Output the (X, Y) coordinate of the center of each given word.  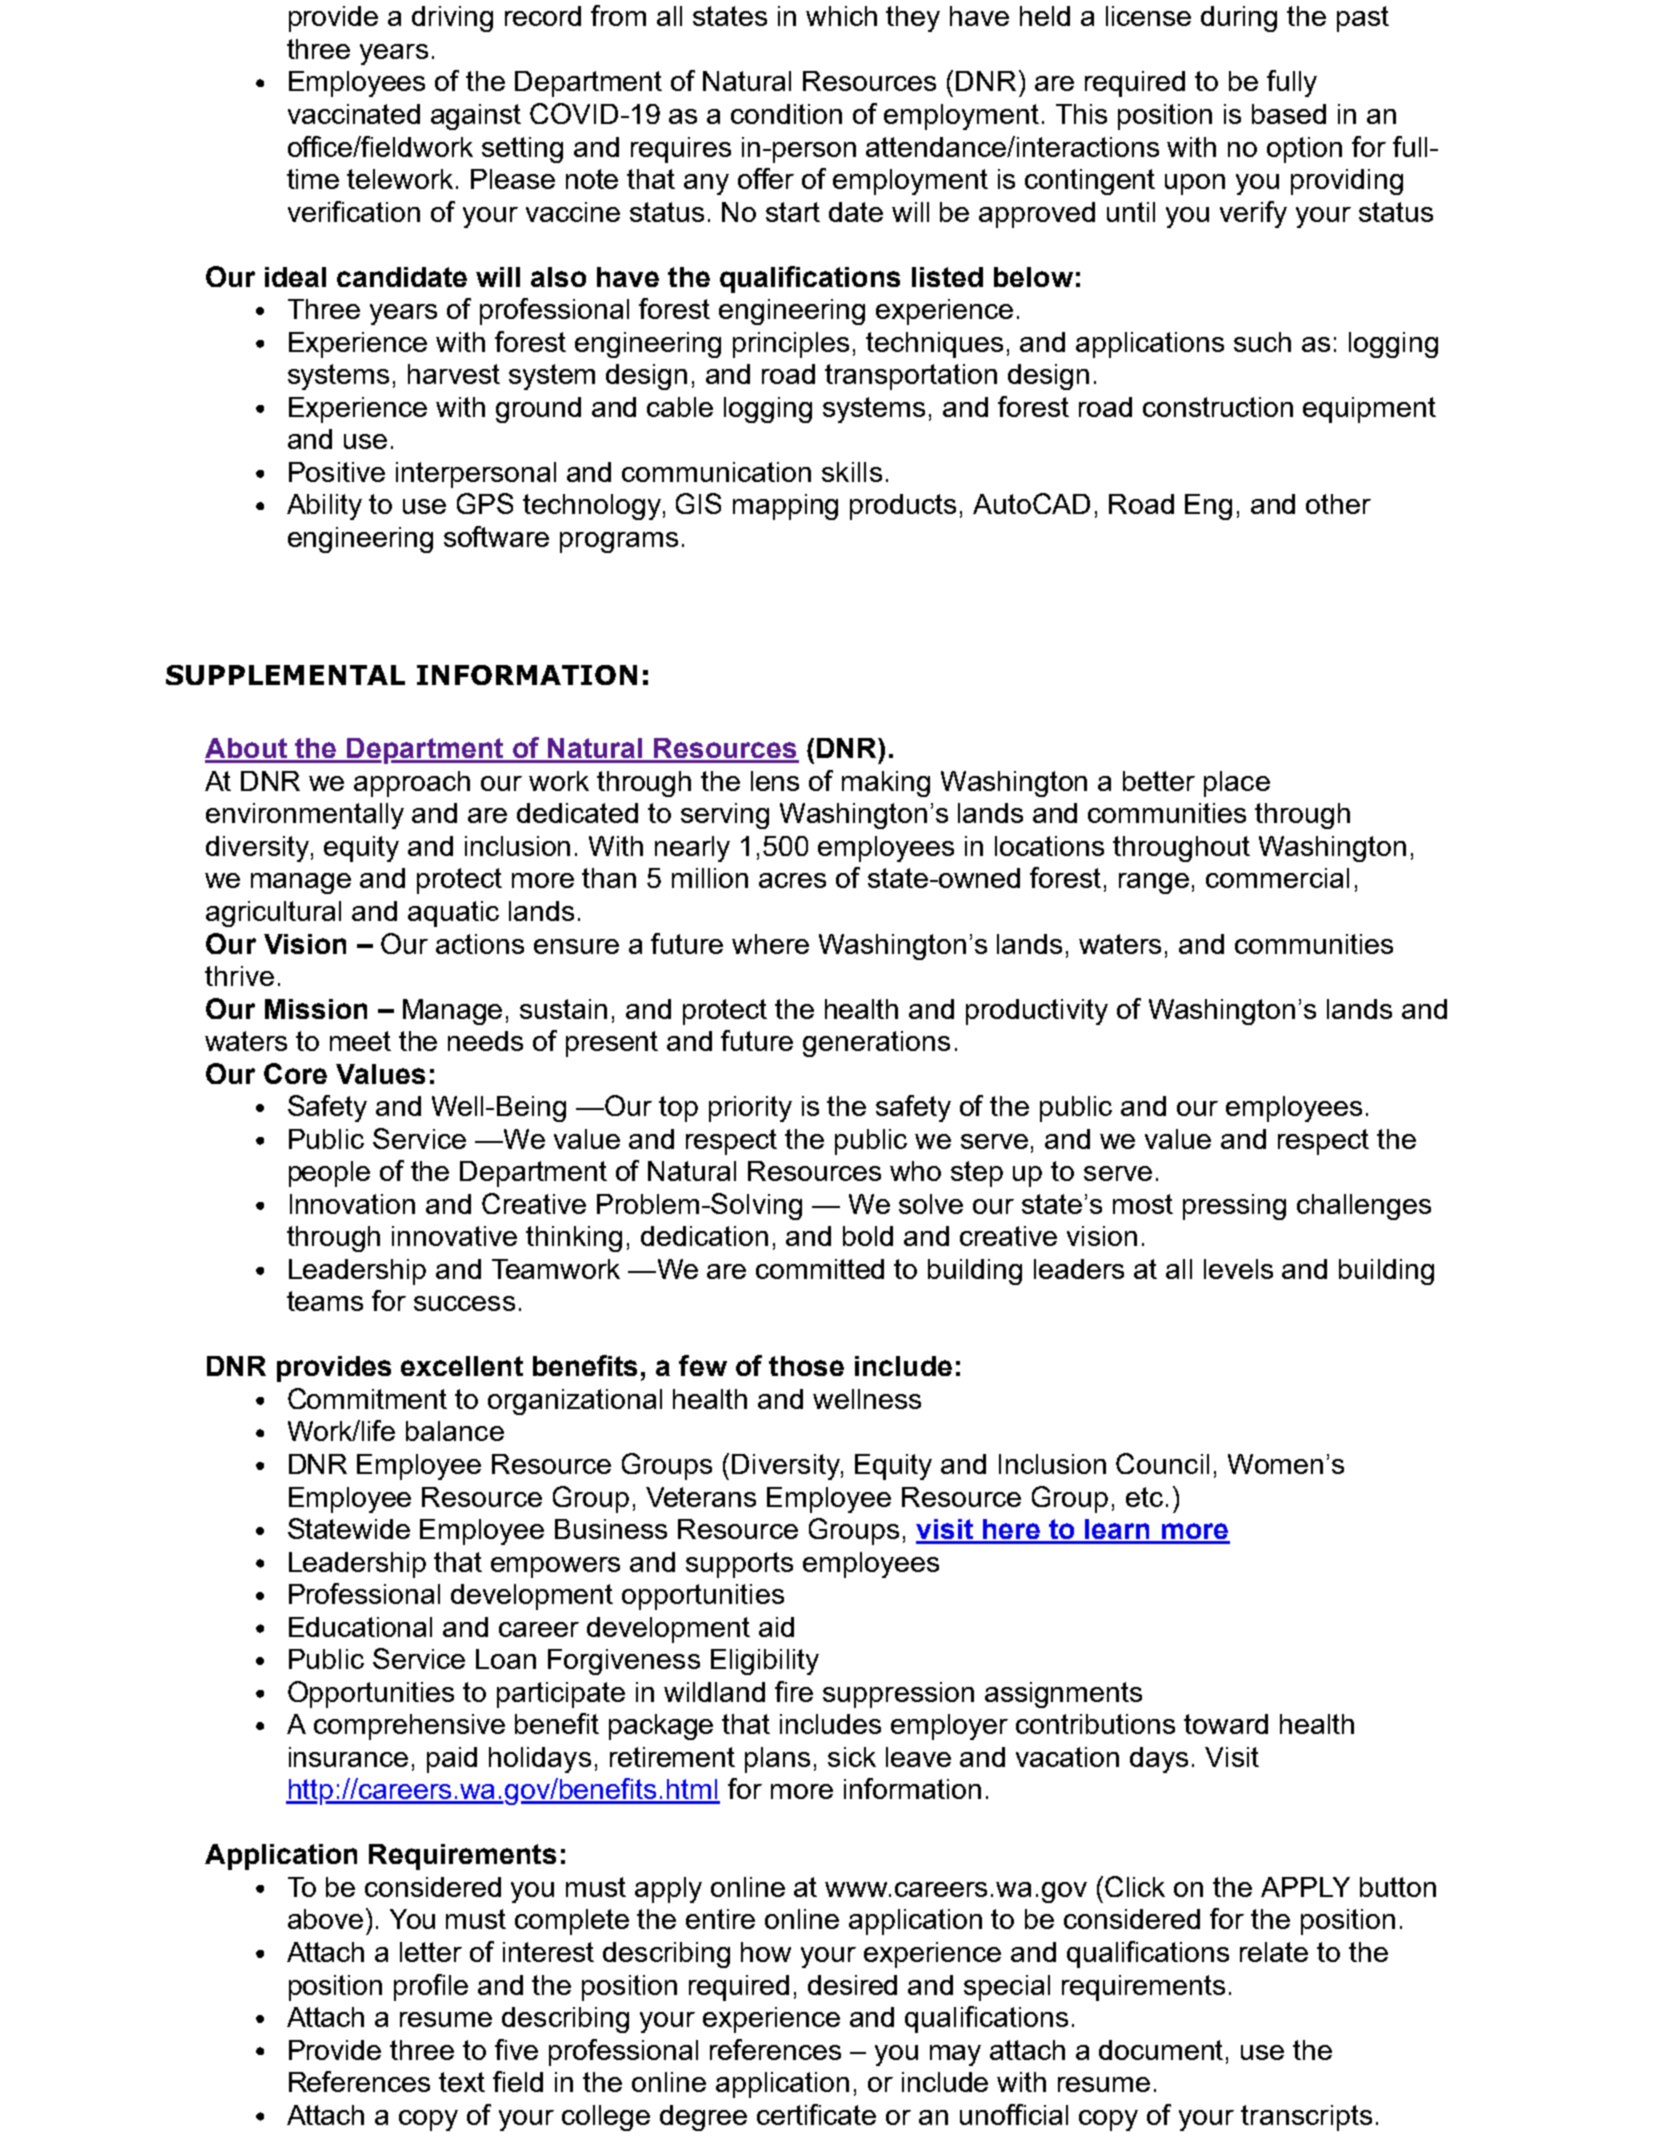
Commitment (367, 1398)
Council (1162, 1463)
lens (775, 781)
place (1237, 784)
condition (786, 114)
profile (431, 1987)
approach (412, 784)
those (806, 1366)
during (1239, 19)
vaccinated (354, 114)
